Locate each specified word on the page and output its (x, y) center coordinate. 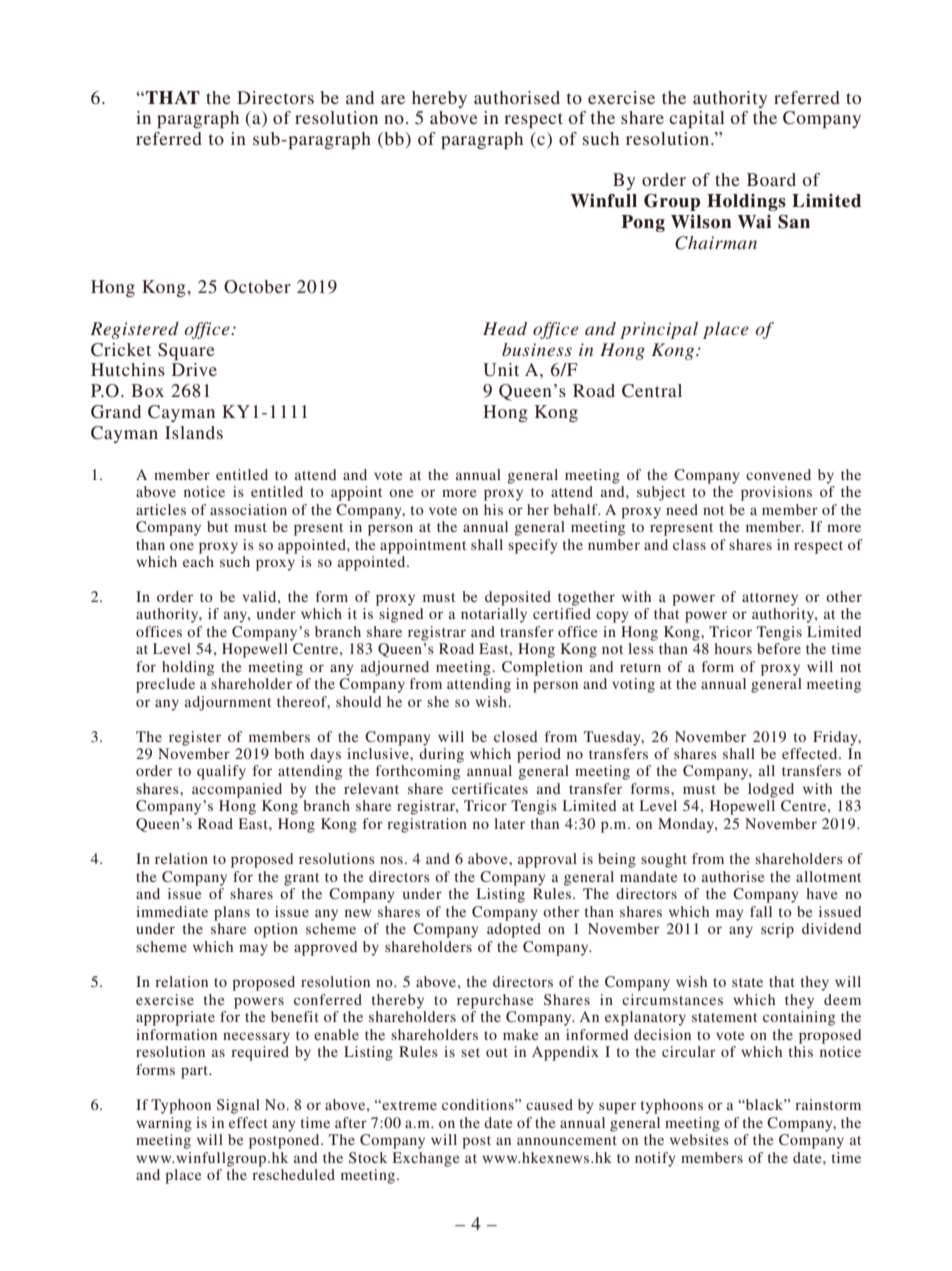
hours (733, 648)
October (257, 287)
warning (164, 1124)
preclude (165, 685)
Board (771, 179)
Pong (643, 223)
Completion (542, 668)
